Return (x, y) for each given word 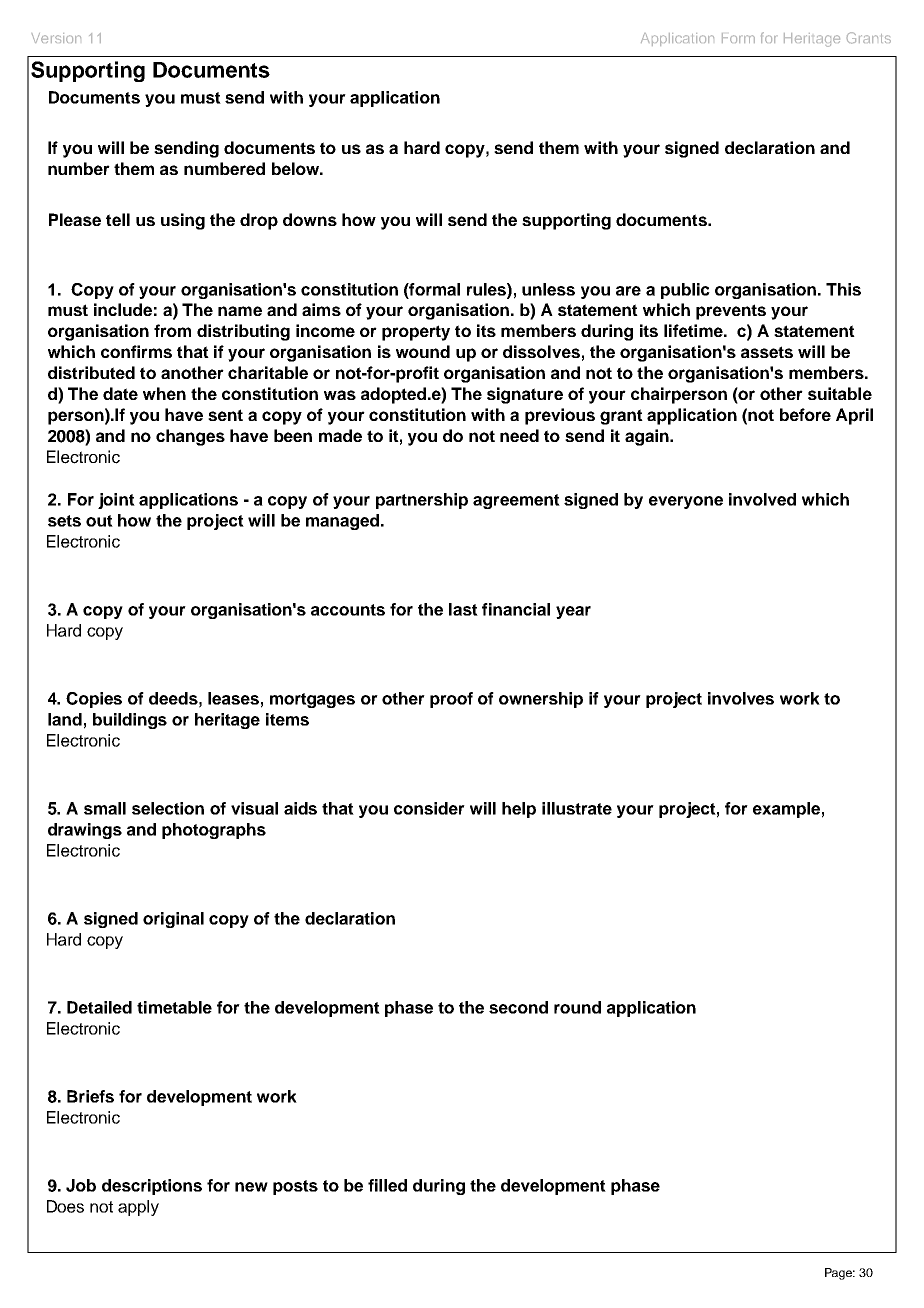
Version (56, 38)
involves (741, 698)
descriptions (152, 1187)
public (685, 291)
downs (310, 219)
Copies (94, 700)
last (463, 609)
